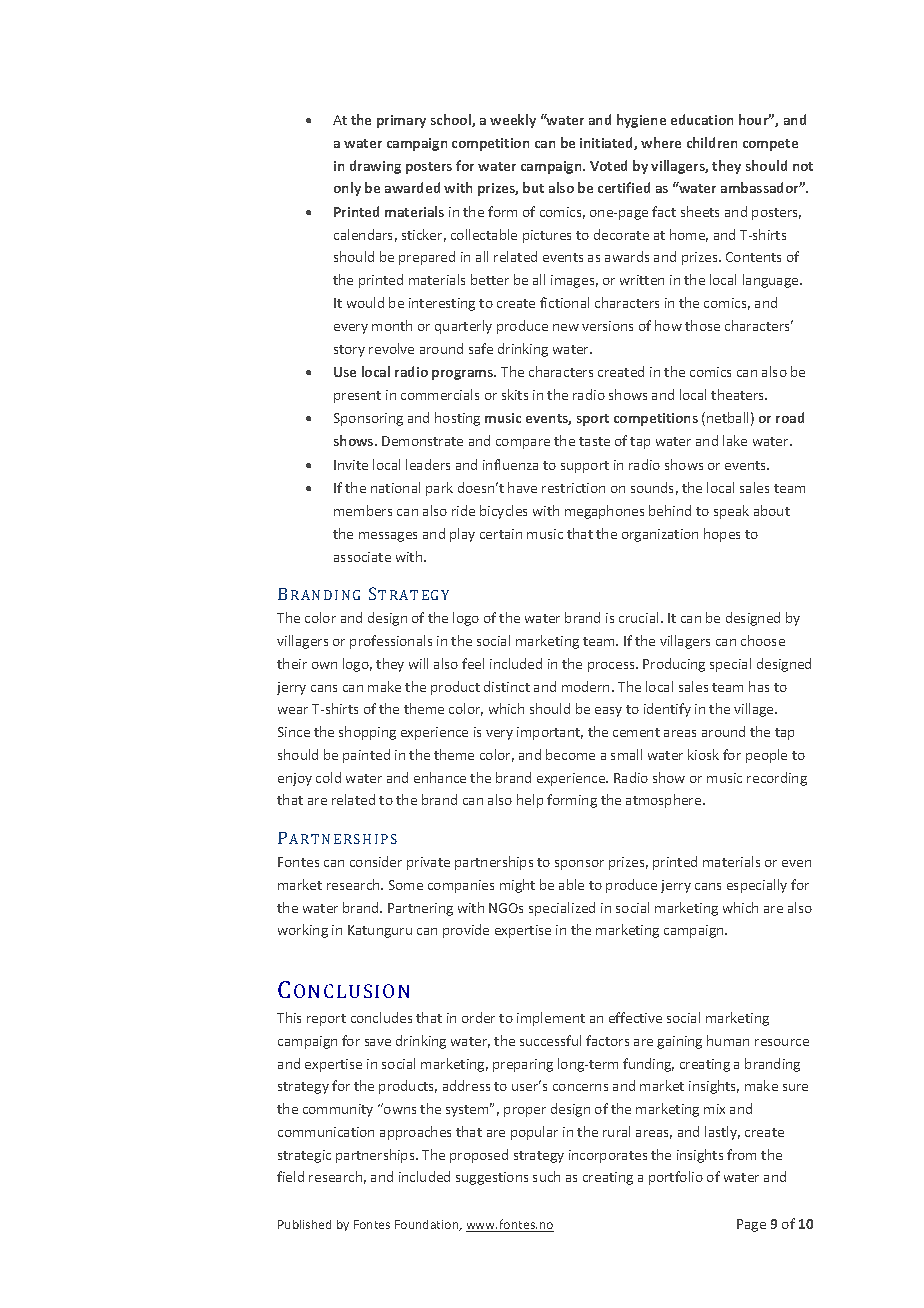 Image resolution: width=924 pixels, height=1308 pixels. What do you see at coordinates (375, 167) in the document?
I see `drawing` at bounding box center [375, 167].
